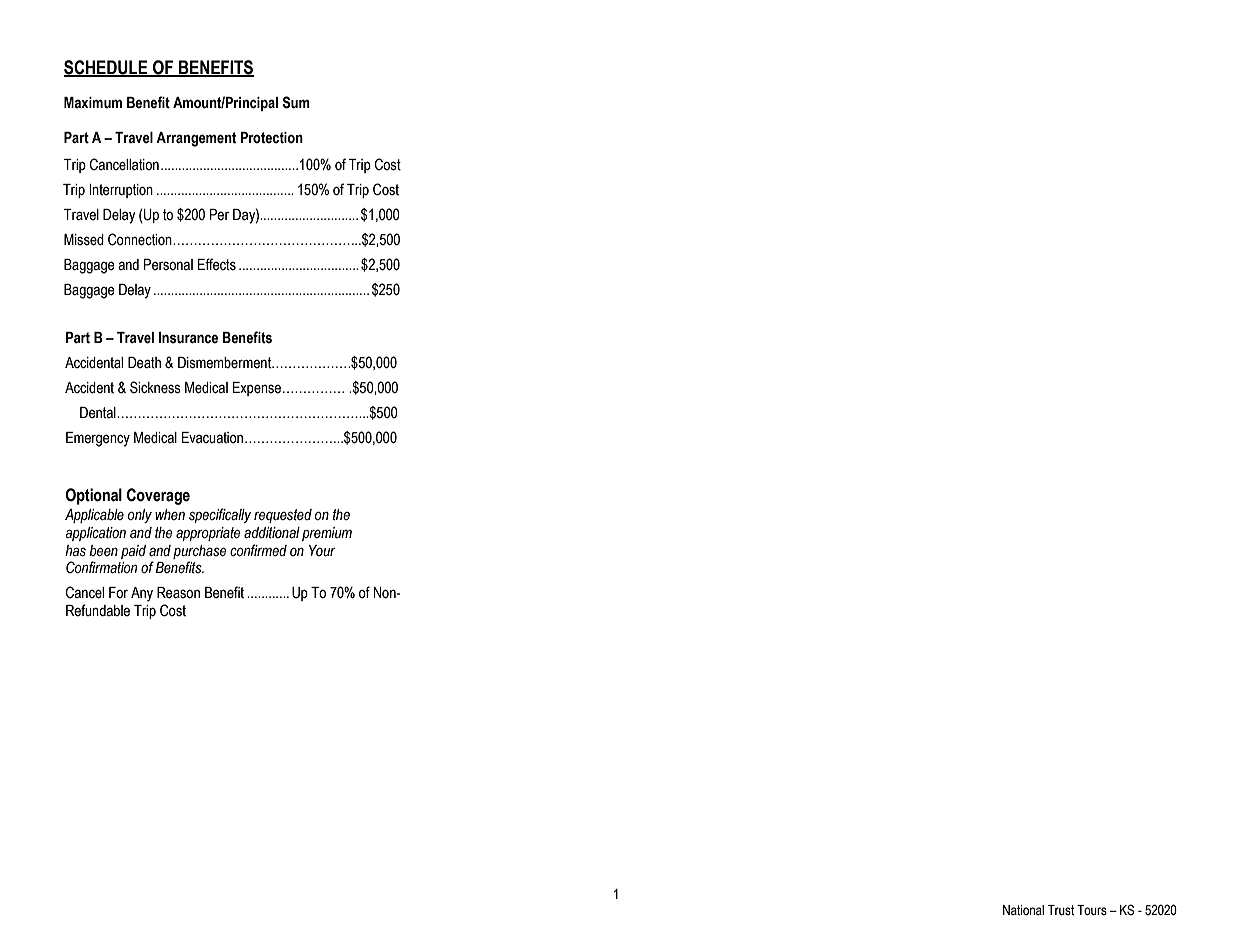 The image size is (1233, 952). What do you see at coordinates (142, 594) in the screenshot?
I see `Any` at bounding box center [142, 594].
